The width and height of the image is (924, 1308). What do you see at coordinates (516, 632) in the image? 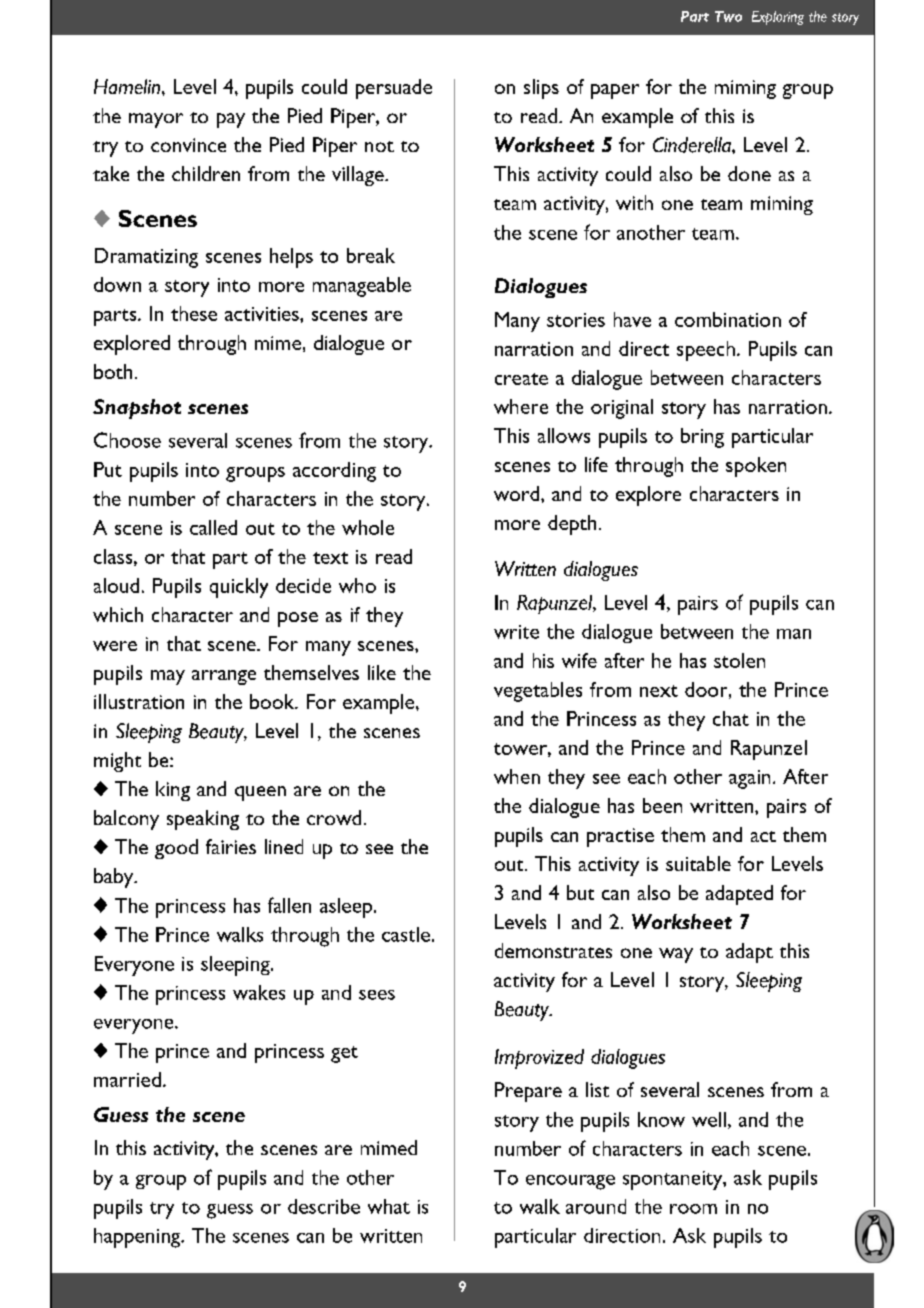
I see `write` at bounding box center [516, 632].
